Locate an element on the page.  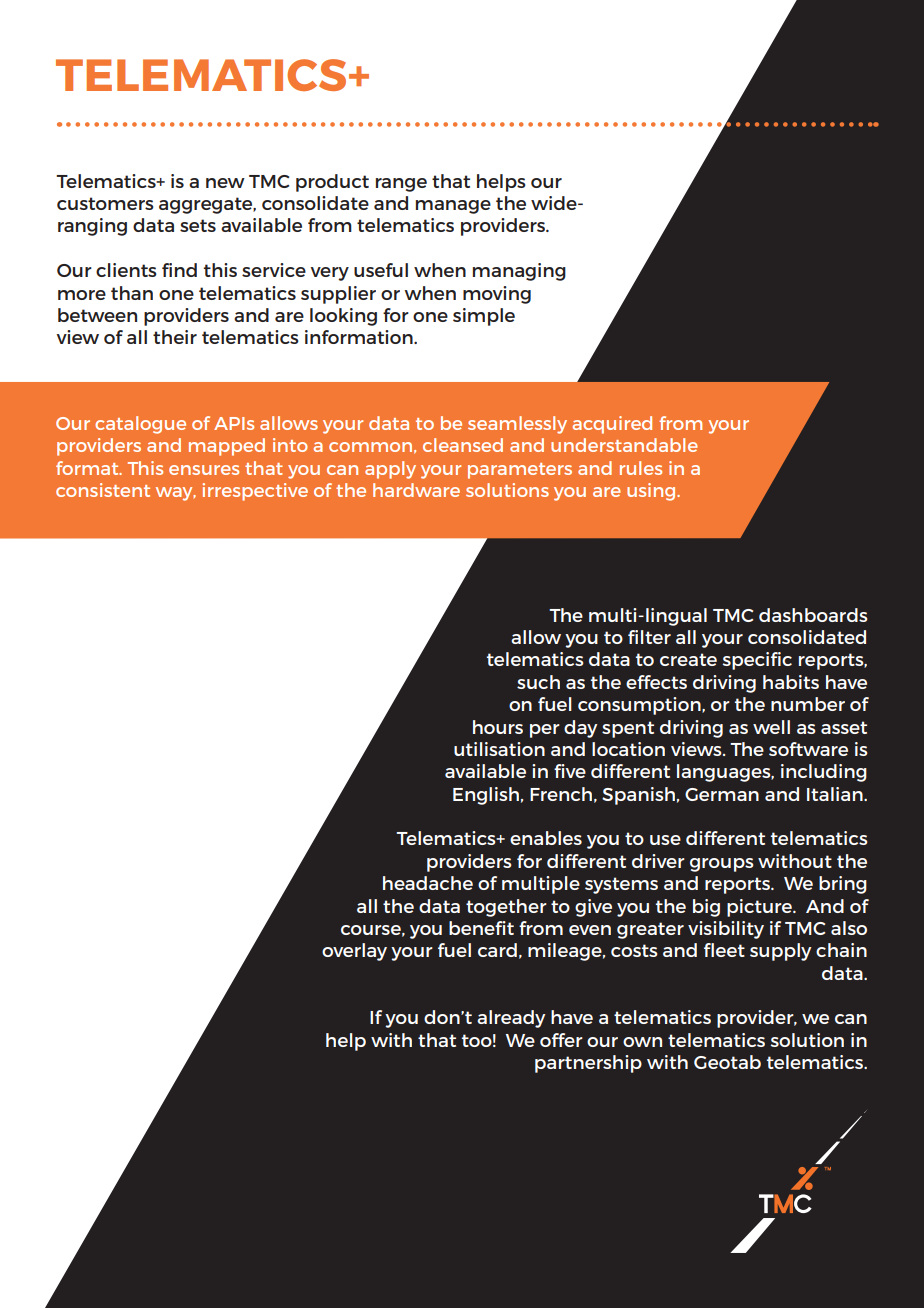
sets is located at coordinates (198, 225).
